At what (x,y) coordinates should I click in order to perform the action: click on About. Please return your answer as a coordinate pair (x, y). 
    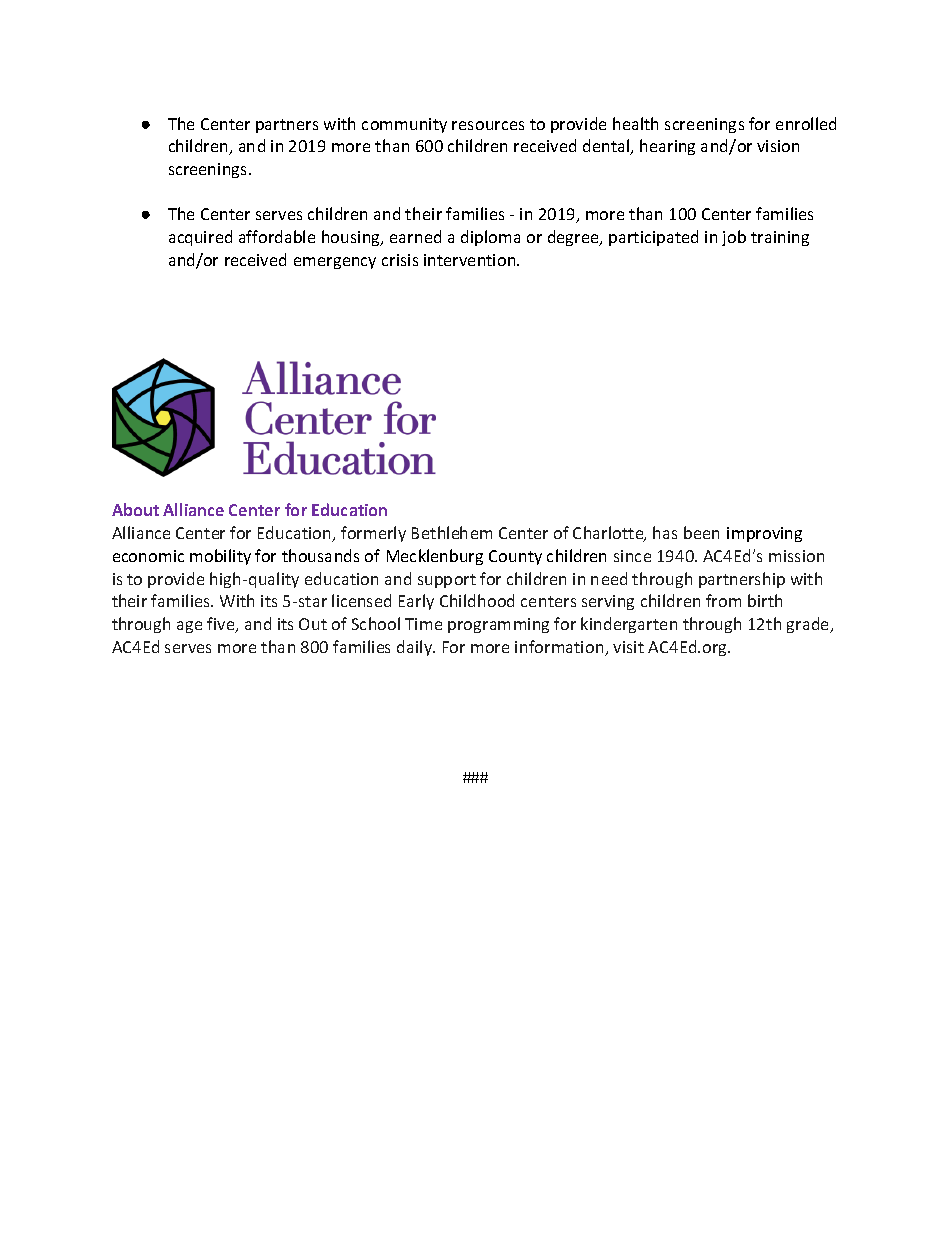
    Looking at the image, I should click on (135, 509).
